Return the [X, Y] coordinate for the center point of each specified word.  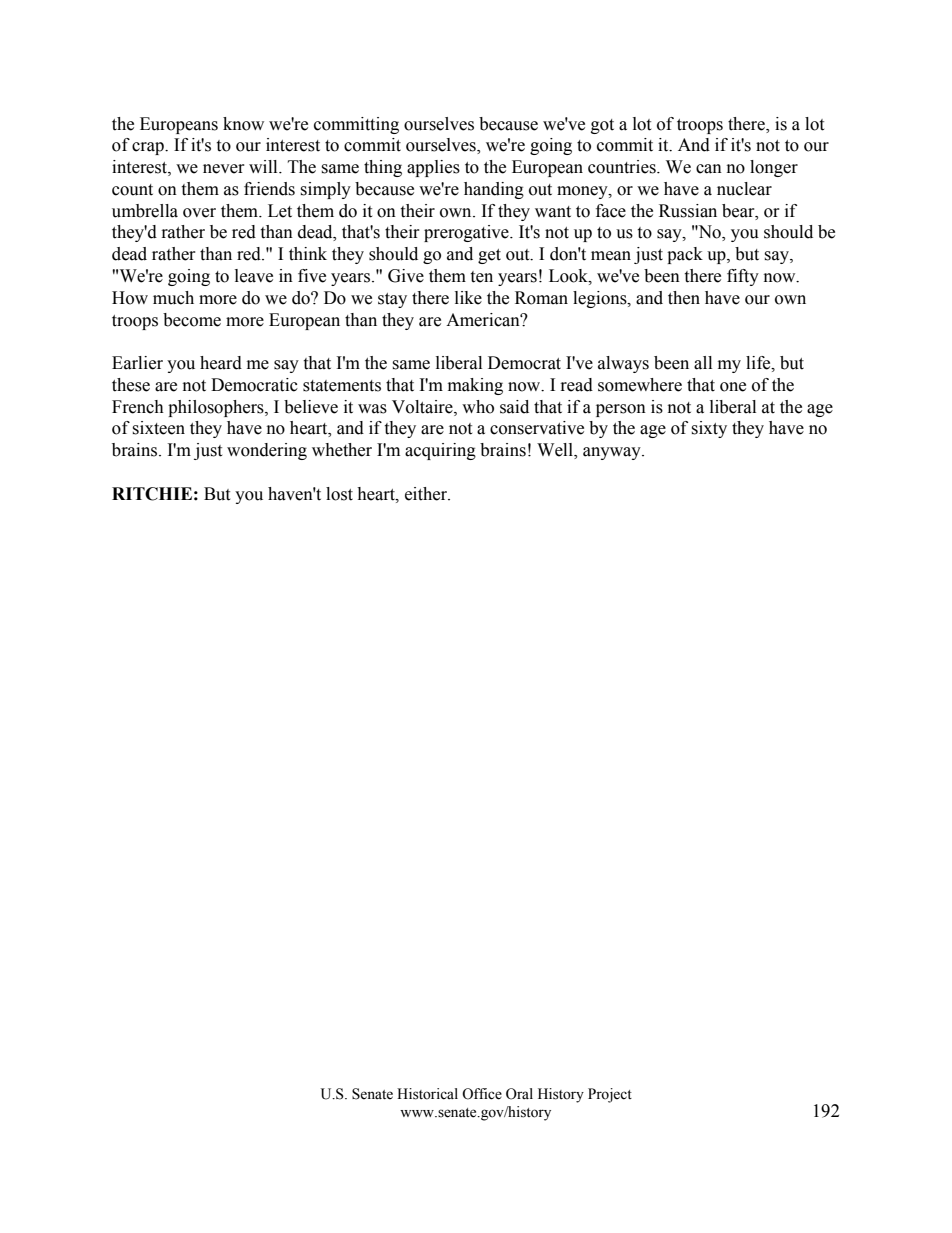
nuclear [744, 189]
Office [482, 1094]
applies [433, 168]
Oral [519, 1094]
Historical [427, 1094]
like [468, 298]
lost [339, 494]
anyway [613, 453]
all [703, 363]
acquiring [440, 451]
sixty [709, 429]
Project [610, 1095]
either [427, 494]
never [224, 169]
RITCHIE [152, 494]
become [192, 320]
